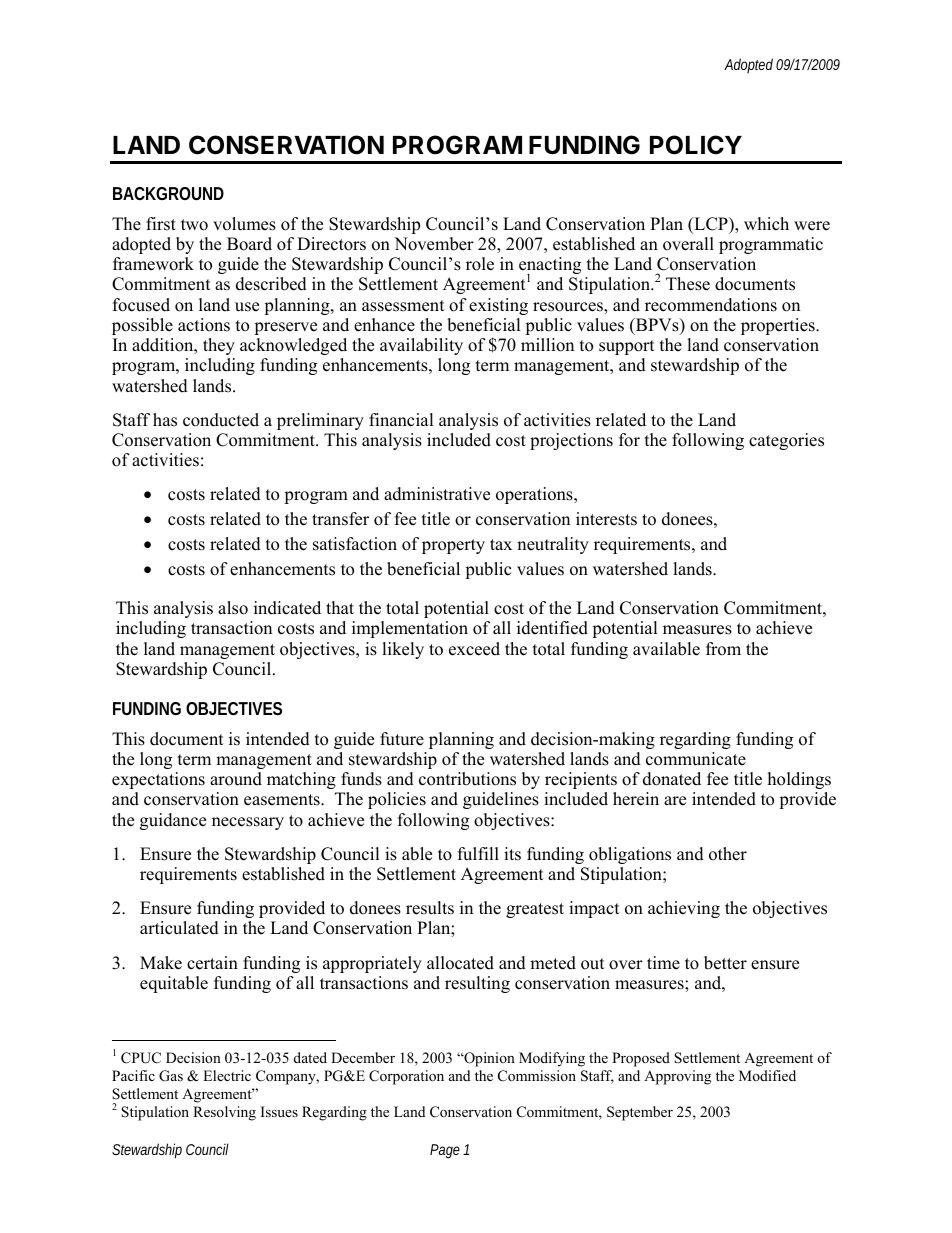 The height and width of the screenshot is (1233, 952). I want to click on other, so click(728, 854).
